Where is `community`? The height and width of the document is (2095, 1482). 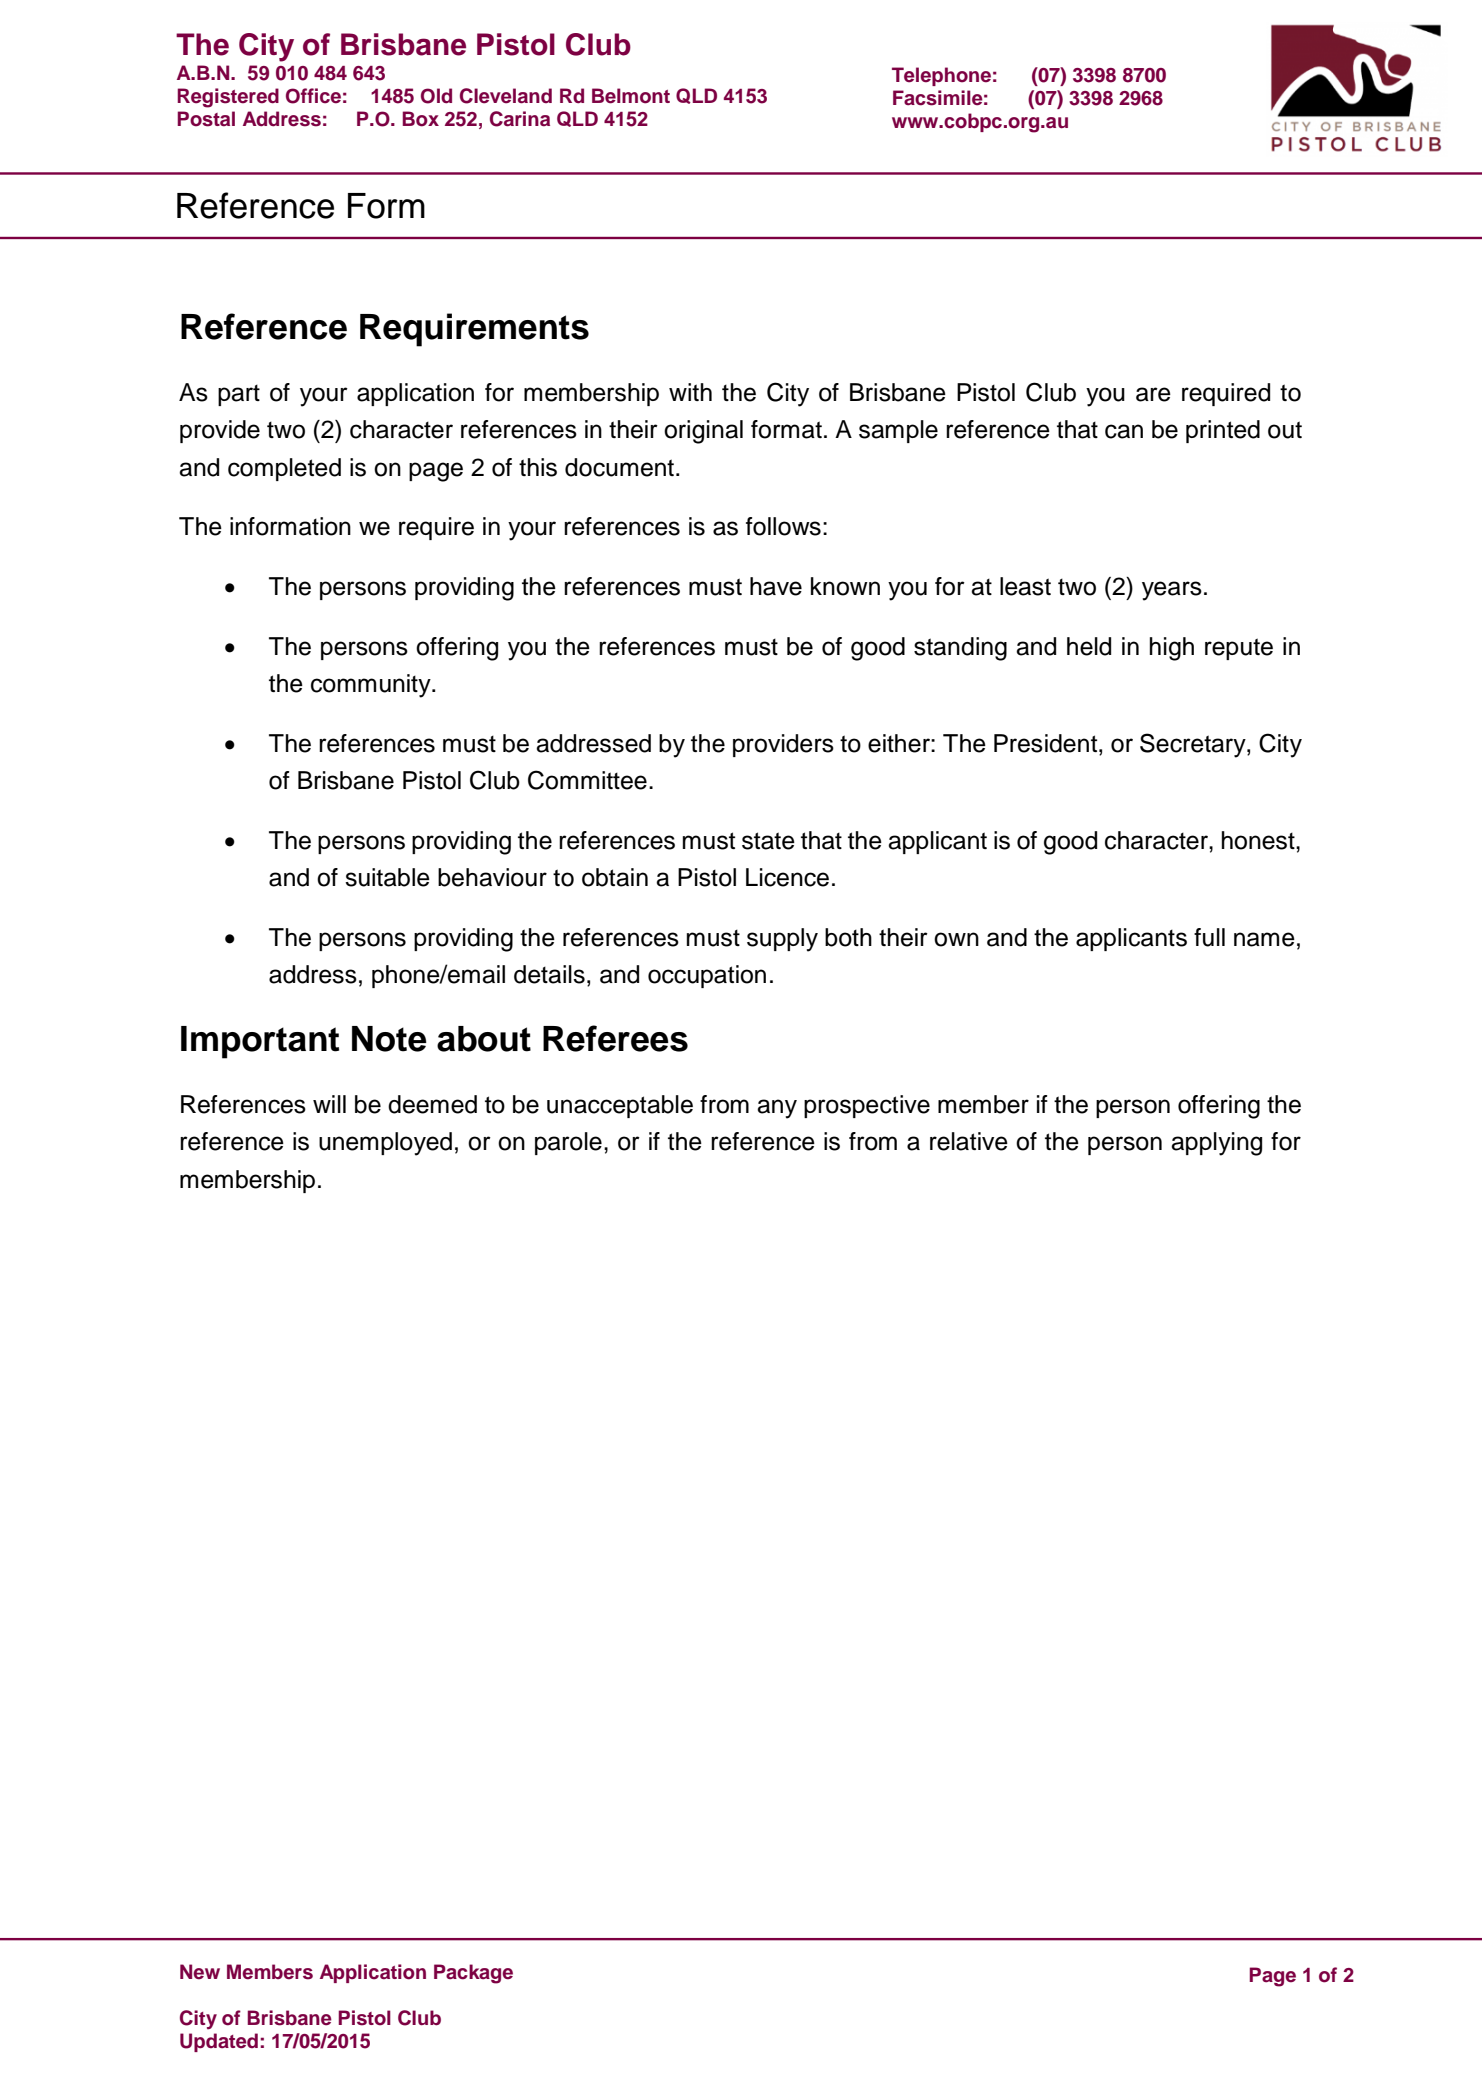
community is located at coordinates (372, 686).
